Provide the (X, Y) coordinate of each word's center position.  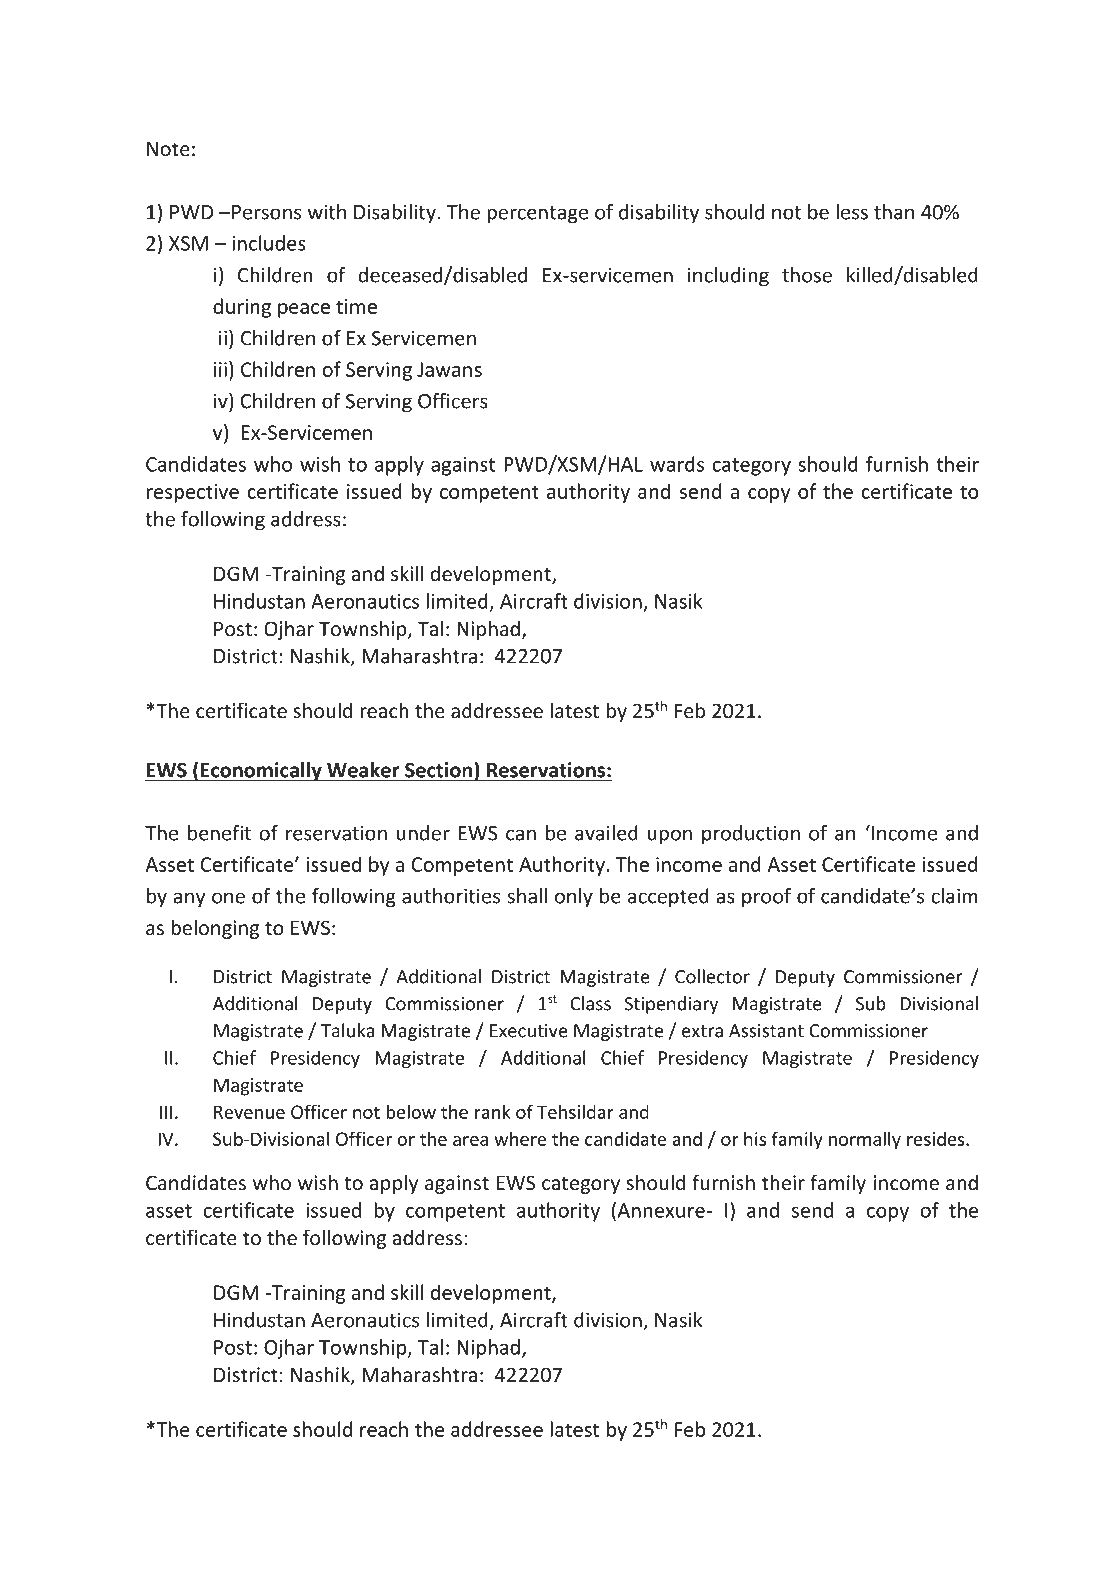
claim (954, 896)
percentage (537, 215)
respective (193, 493)
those (807, 275)
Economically (261, 772)
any (189, 900)
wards (677, 464)
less (852, 212)
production (751, 835)
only (574, 898)
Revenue (249, 1112)
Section (438, 770)
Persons (266, 212)
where (520, 1138)
